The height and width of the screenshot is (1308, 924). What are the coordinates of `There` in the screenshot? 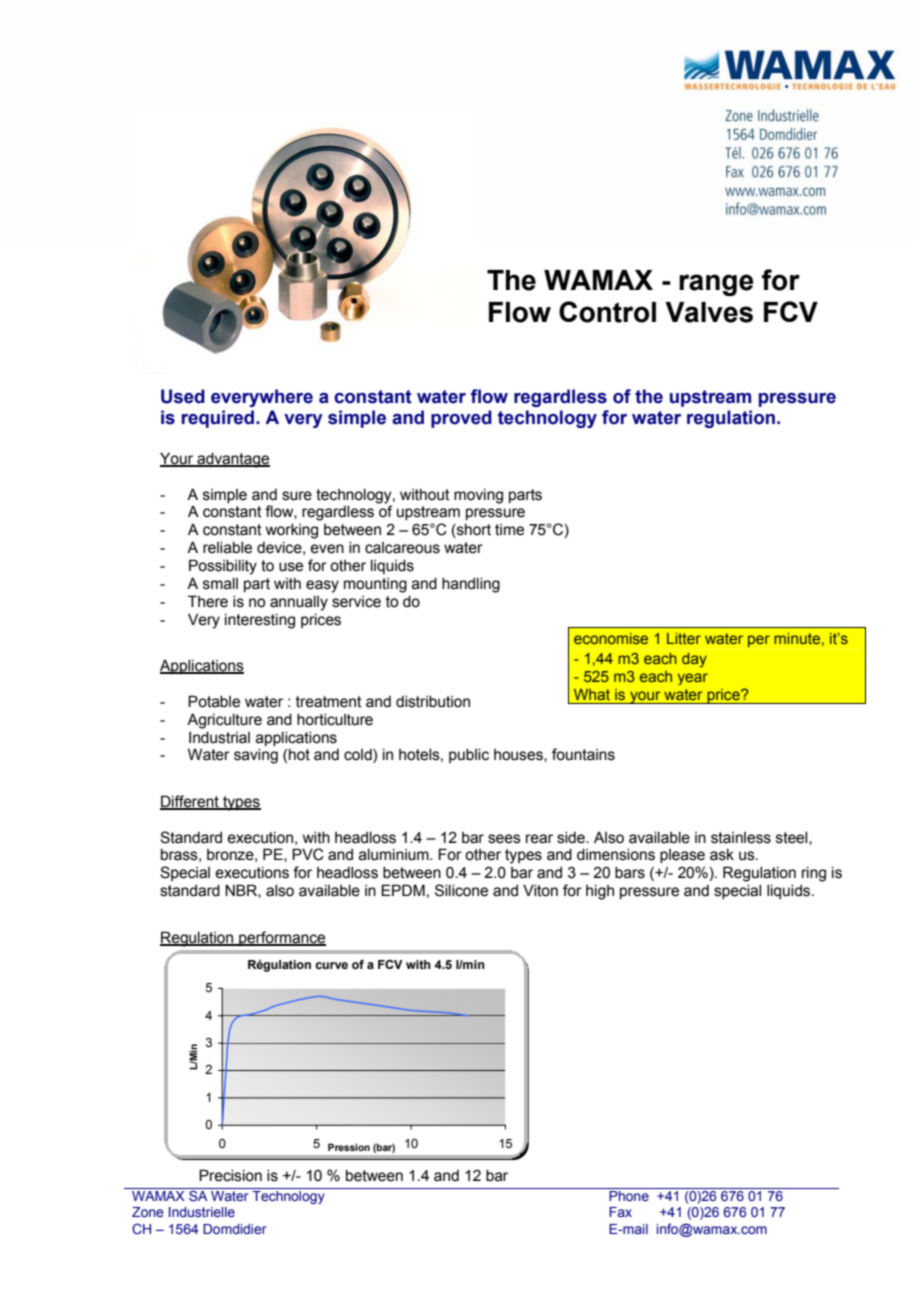 It's located at (208, 601).
